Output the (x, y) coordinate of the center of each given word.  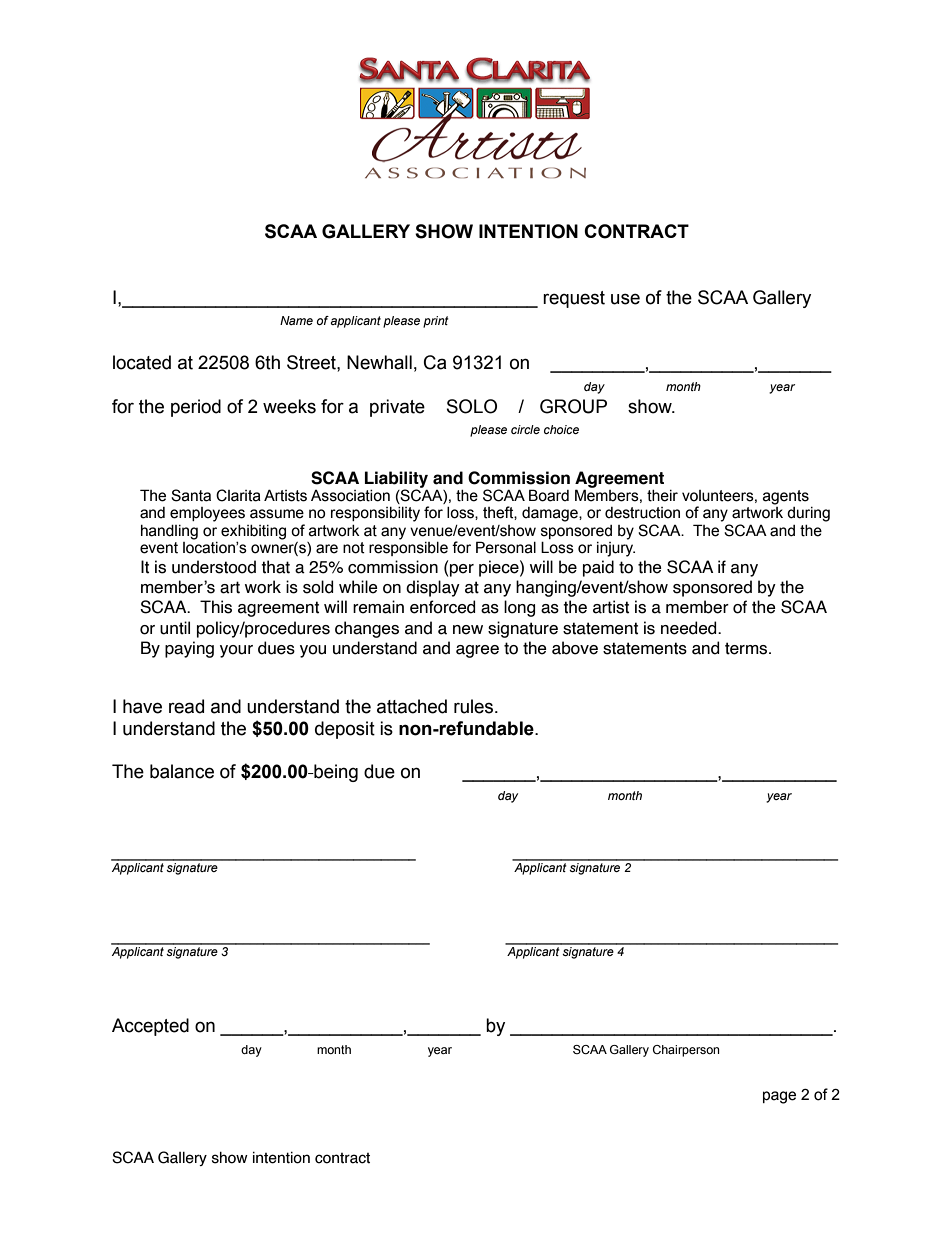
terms (747, 648)
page (779, 1097)
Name (296, 320)
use (625, 299)
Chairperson (686, 1051)
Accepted (150, 1027)
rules (475, 706)
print (436, 322)
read (186, 706)
